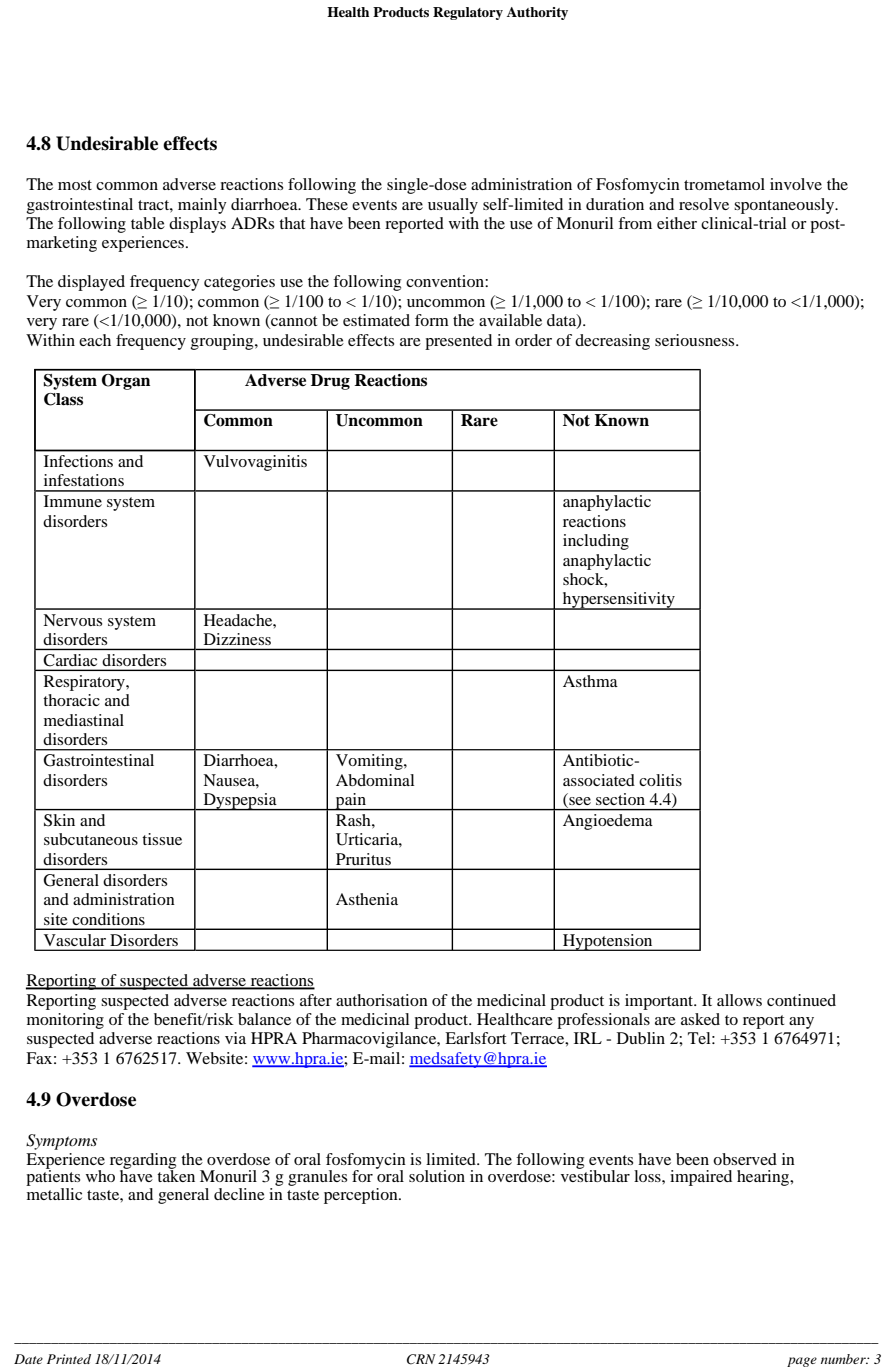 The image size is (896, 1371). What do you see at coordinates (162, 839) in the screenshot?
I see `tissue` at bounding box center [162, 839].
